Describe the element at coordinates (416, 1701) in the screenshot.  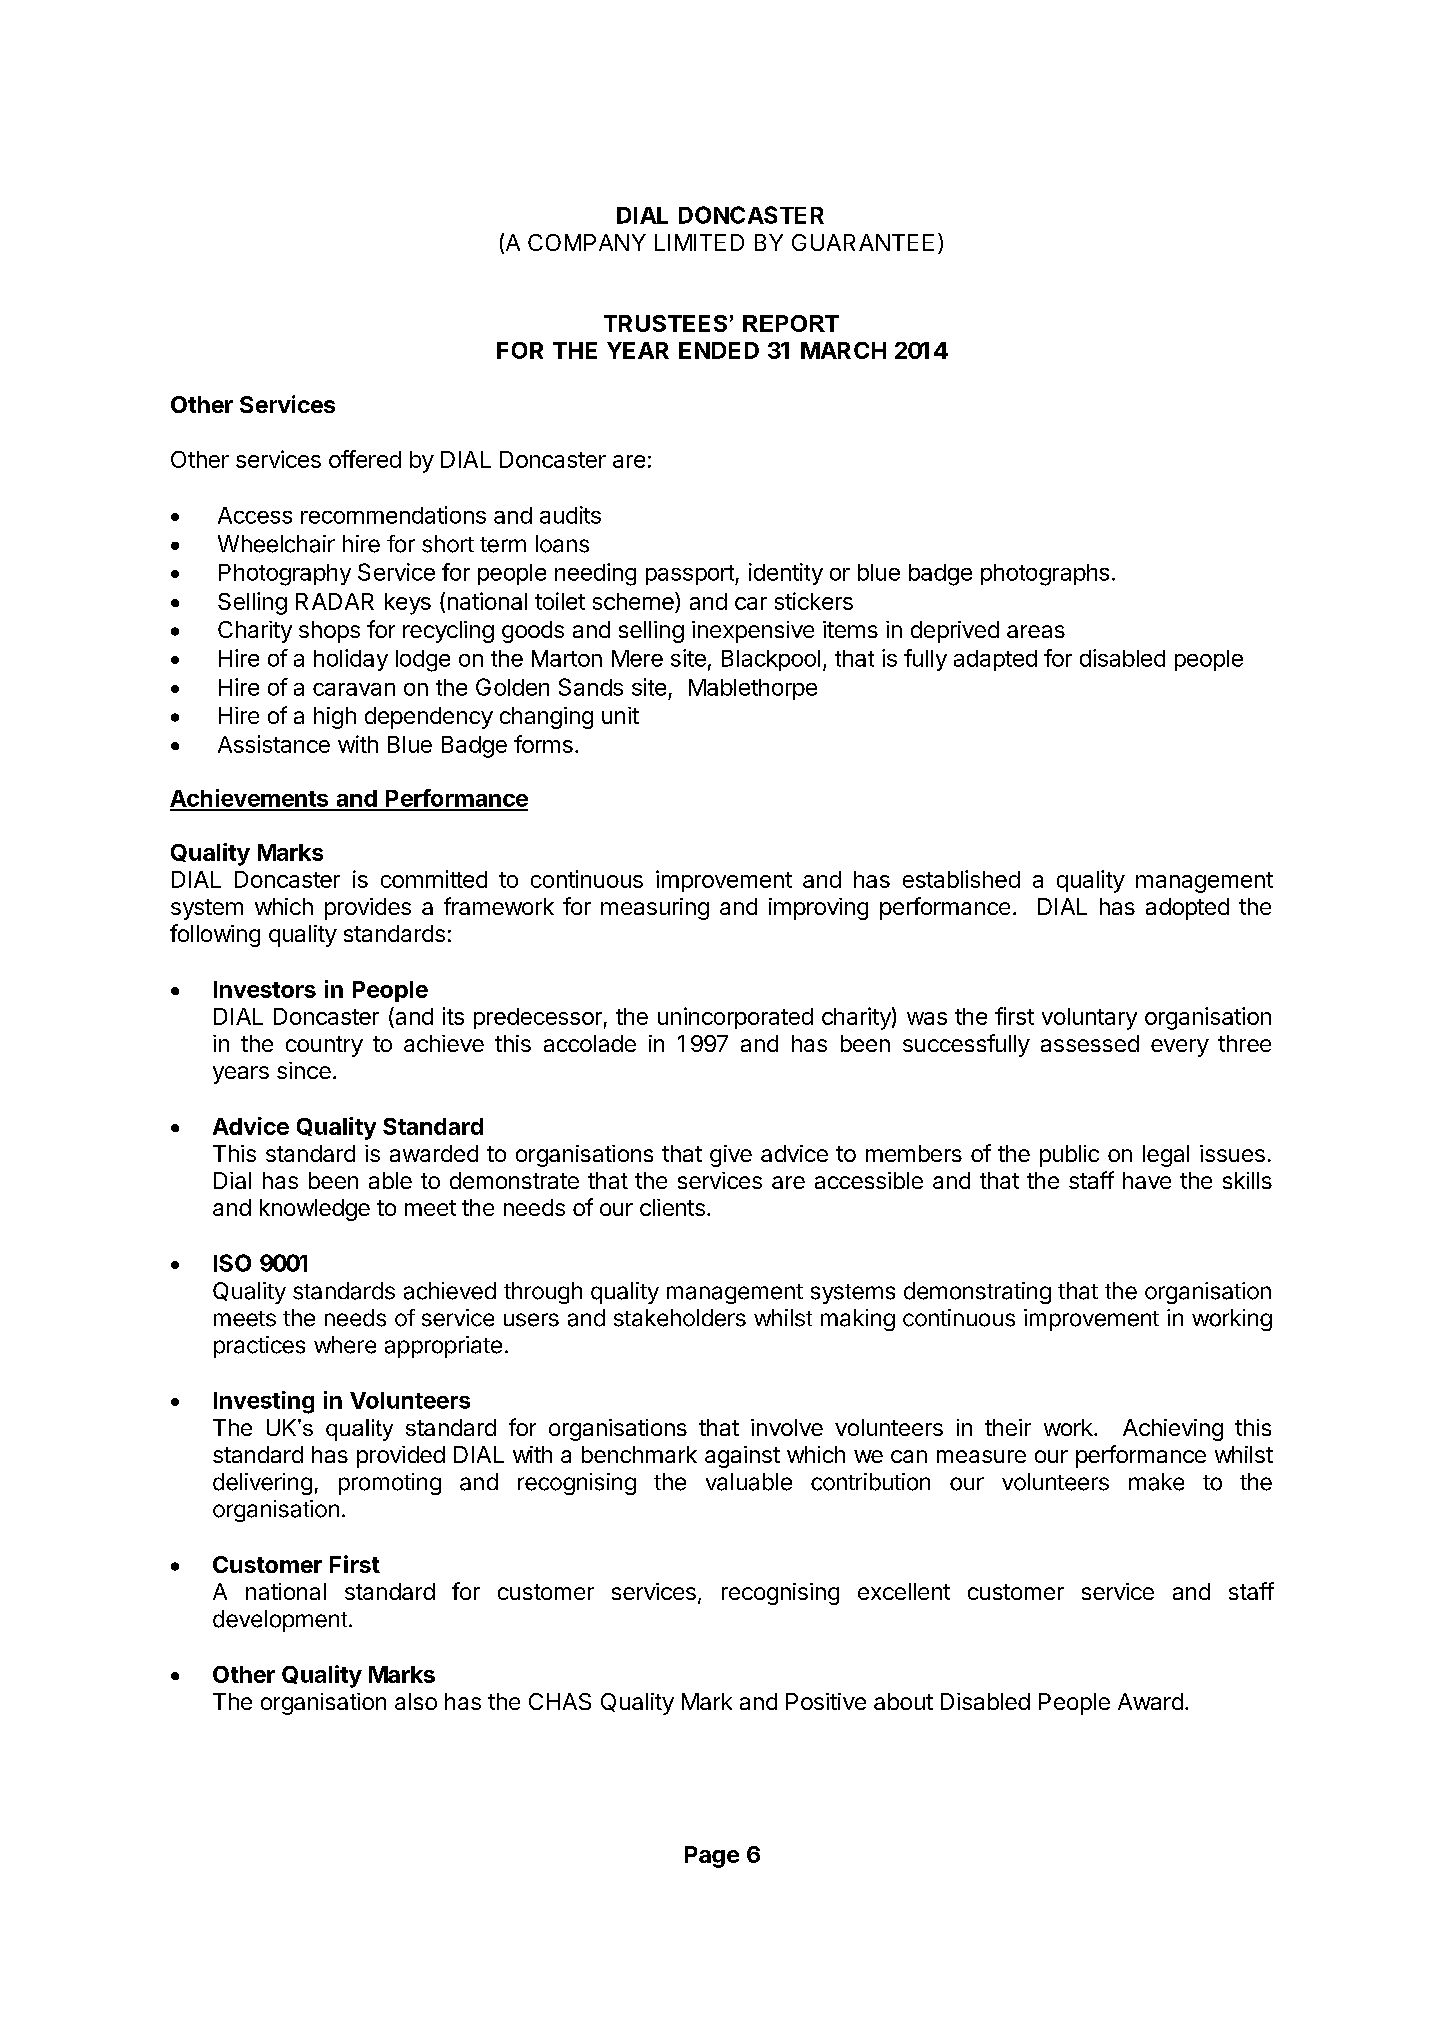
I see `also` at that location.
